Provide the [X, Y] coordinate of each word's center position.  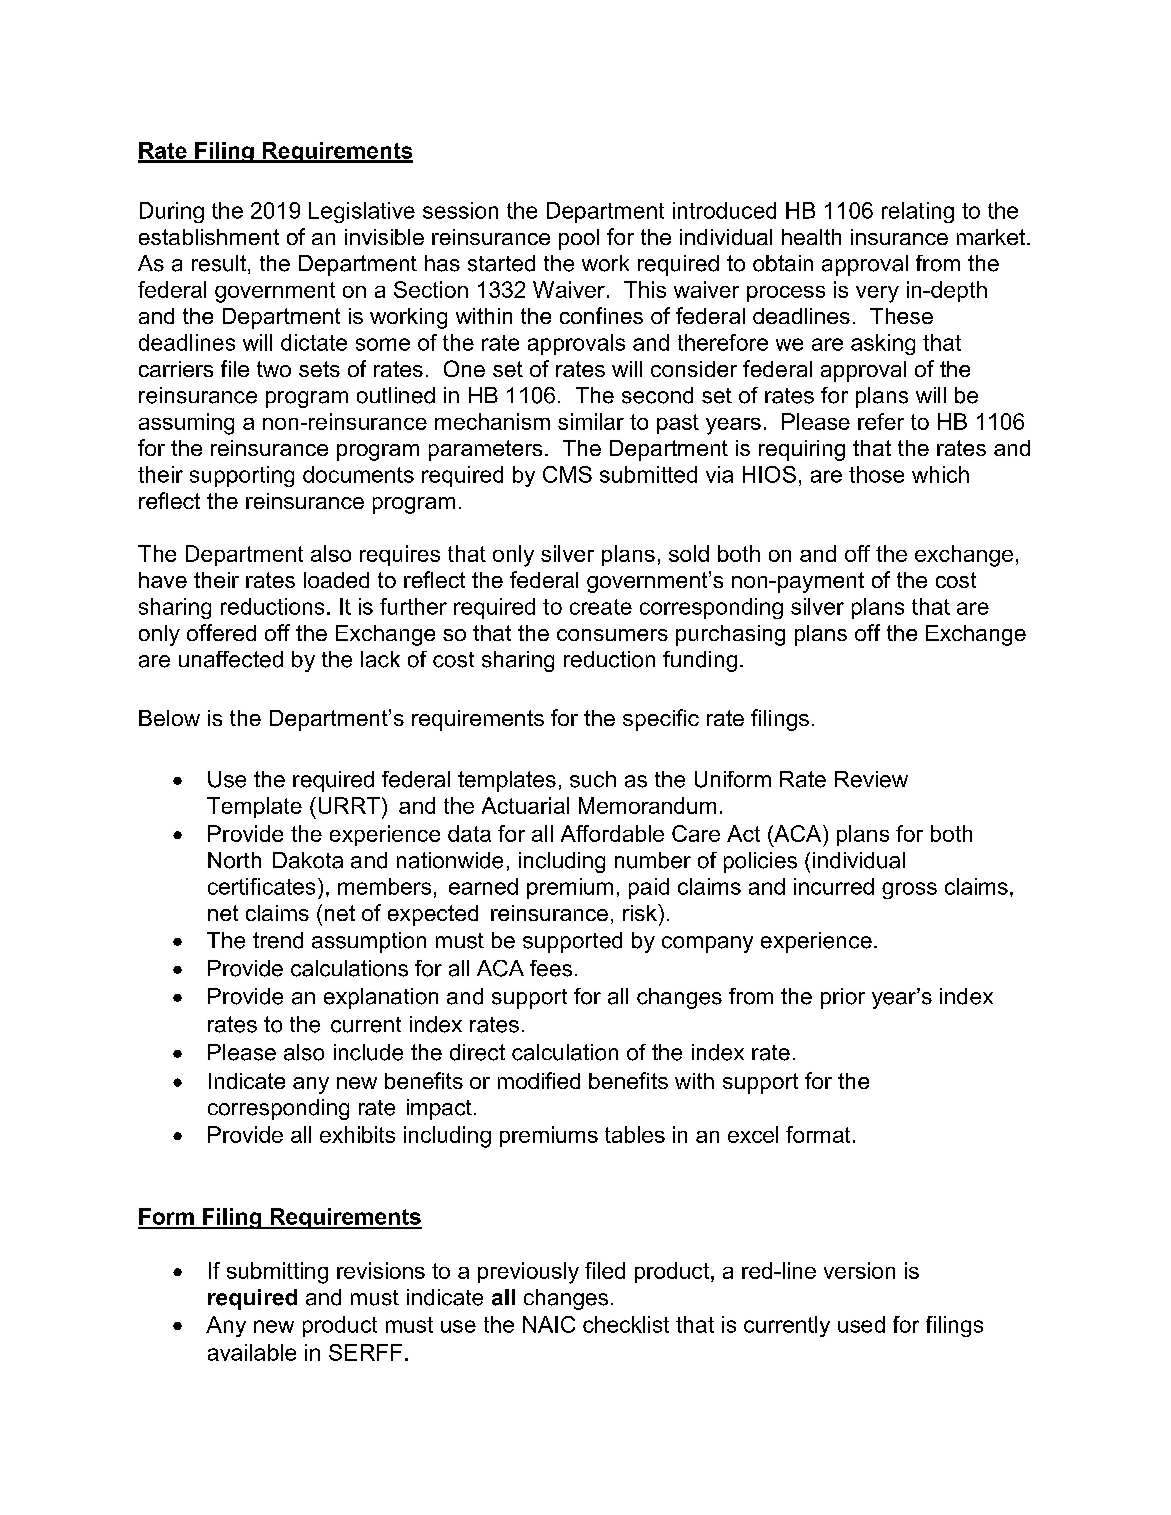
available [252, 1352]
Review [871, 779]
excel [753, 1134]
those [876, 474]
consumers [612, 635]
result [219, 263]
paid [649, 888]
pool [579, 239]
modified [539, 1080]
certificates [261, 886]
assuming [186, 424]
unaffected [231, 659]
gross [909, 890]
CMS [567, 474]
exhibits [357, 1134]
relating [918, 212]
